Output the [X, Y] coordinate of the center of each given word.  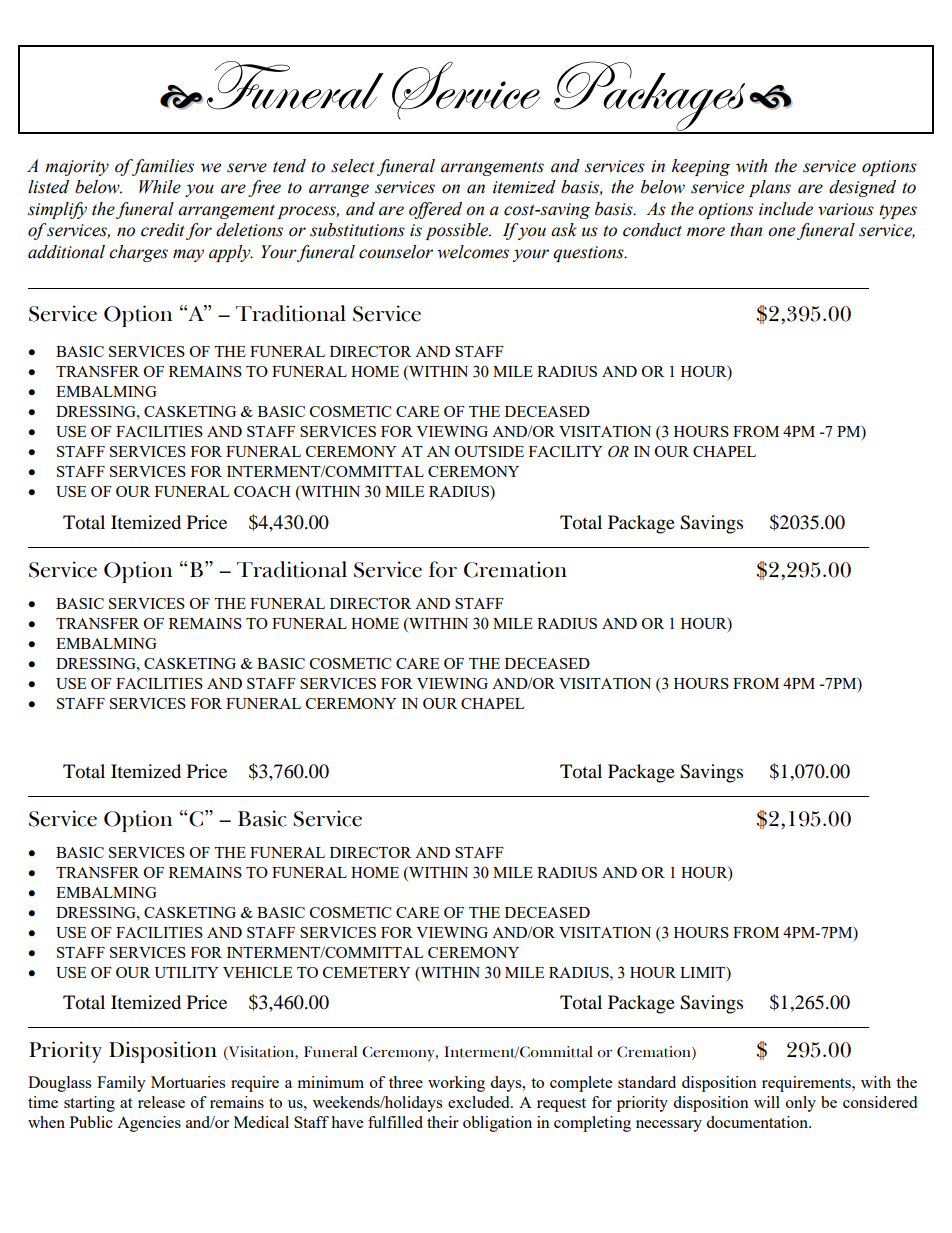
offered [435, 210]
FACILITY [566, 451]
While [160, 187]
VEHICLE [257, 972]
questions [589, 254]
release [161, 1102]
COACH [262, 491]
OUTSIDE [489, 451]
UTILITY [186, 972]
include [786, 209]
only [801, 1104]
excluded [480, 1102]
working [456, 1084]
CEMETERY [366, 972]
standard [647, 1082]
